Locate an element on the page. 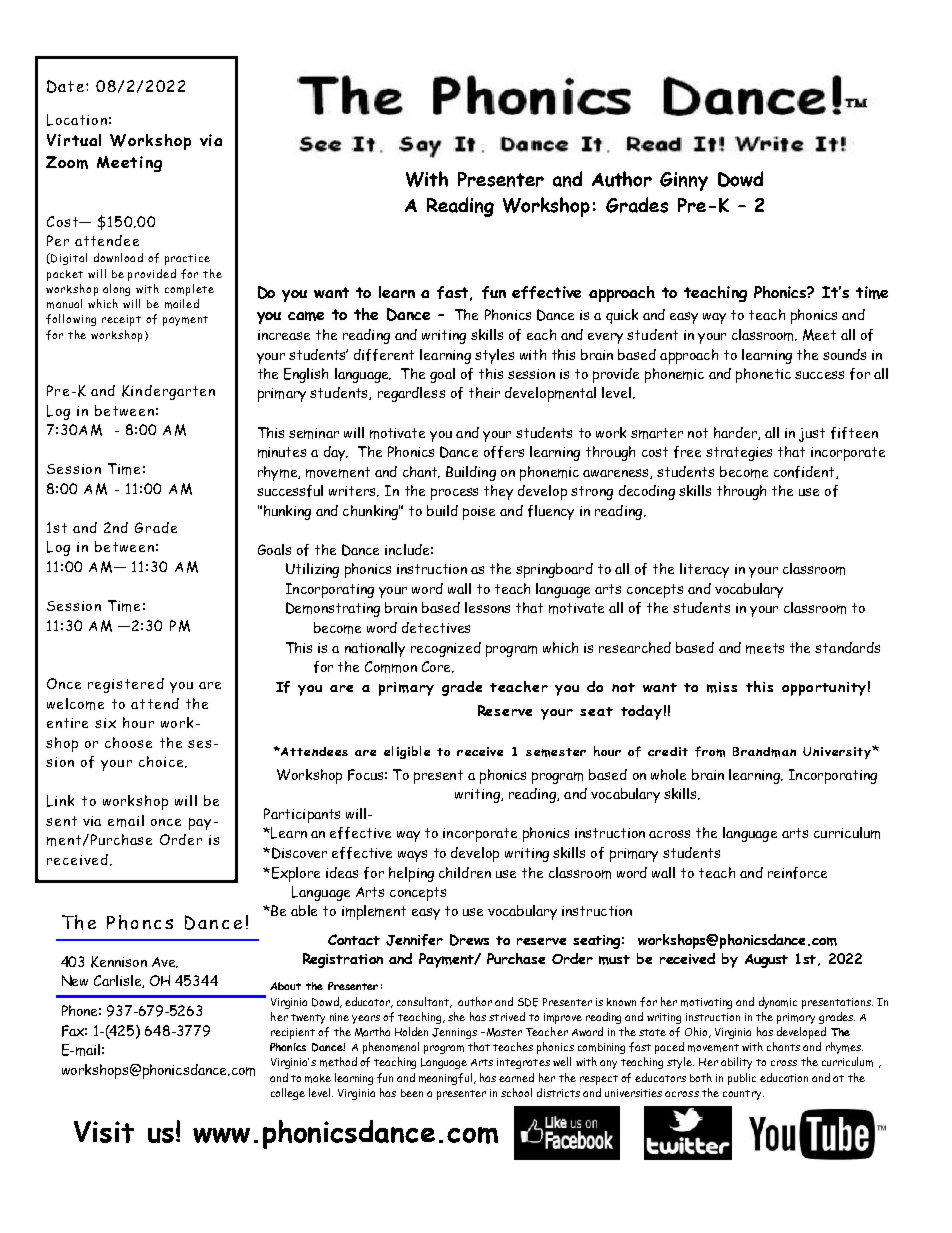 The height and width of the document is (1233, 952). from is located at coordinates (710, 751).
